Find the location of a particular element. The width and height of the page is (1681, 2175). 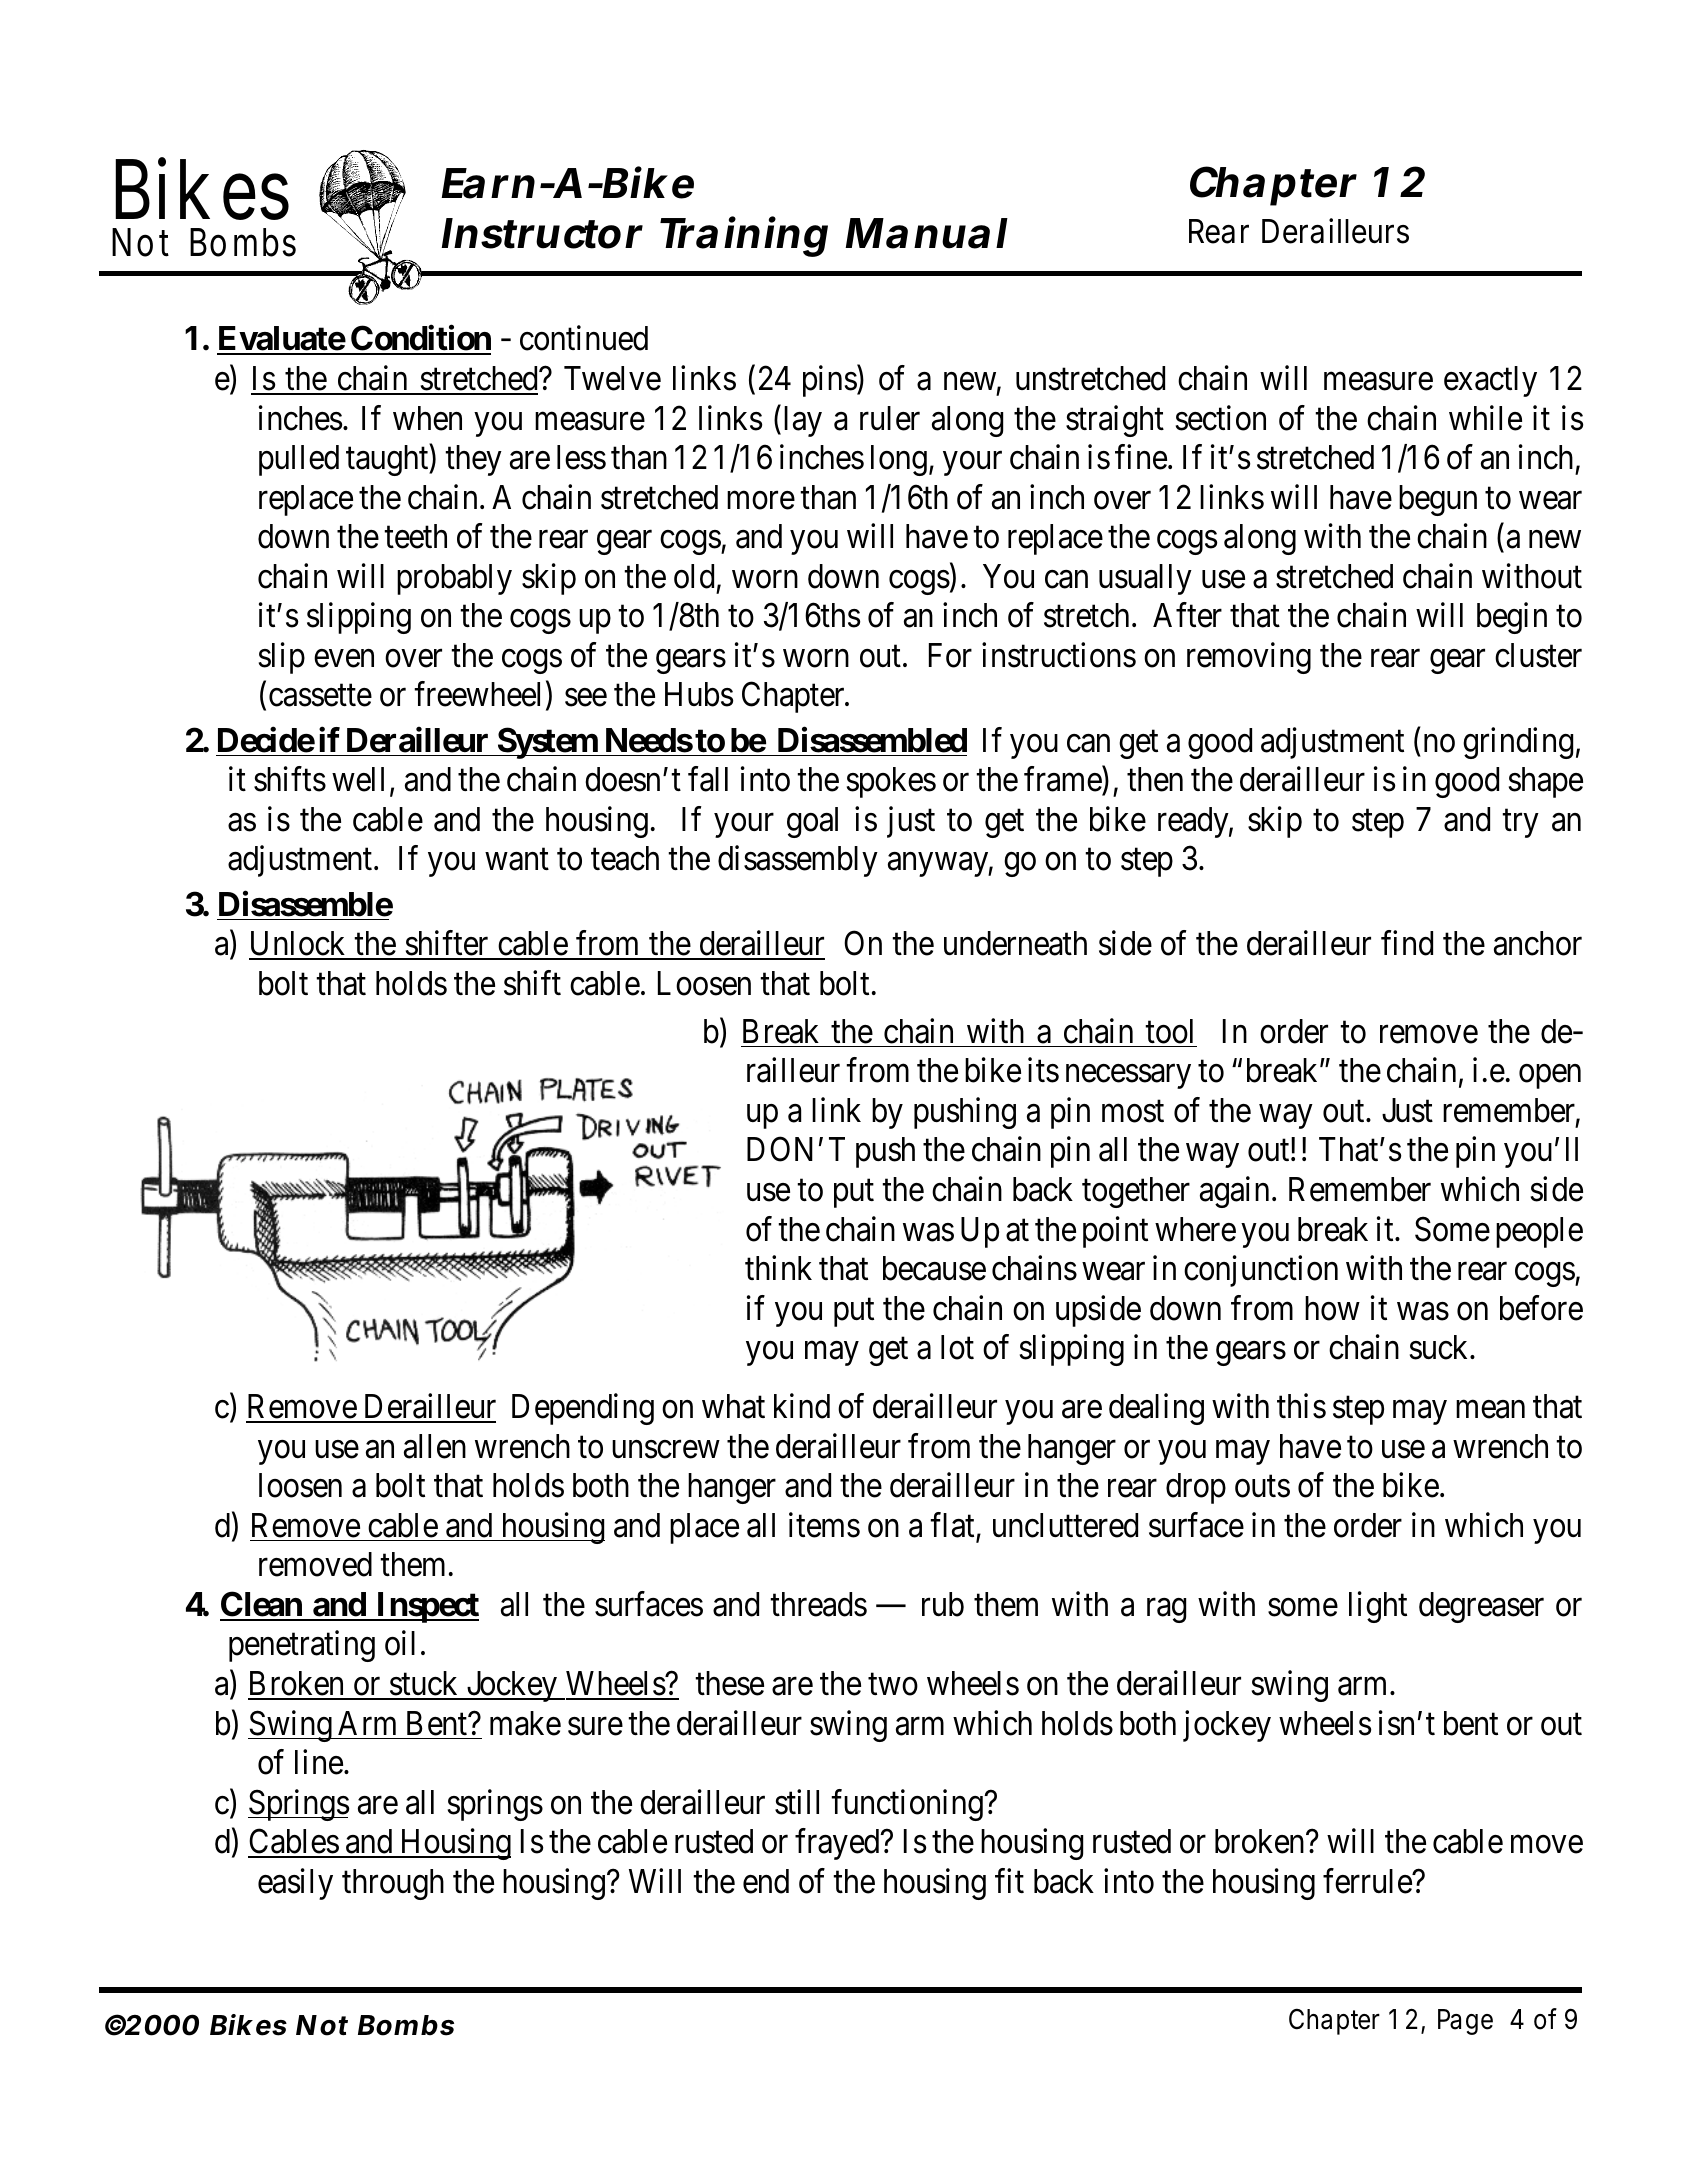

allen is located at coordinates (435, 1446).
